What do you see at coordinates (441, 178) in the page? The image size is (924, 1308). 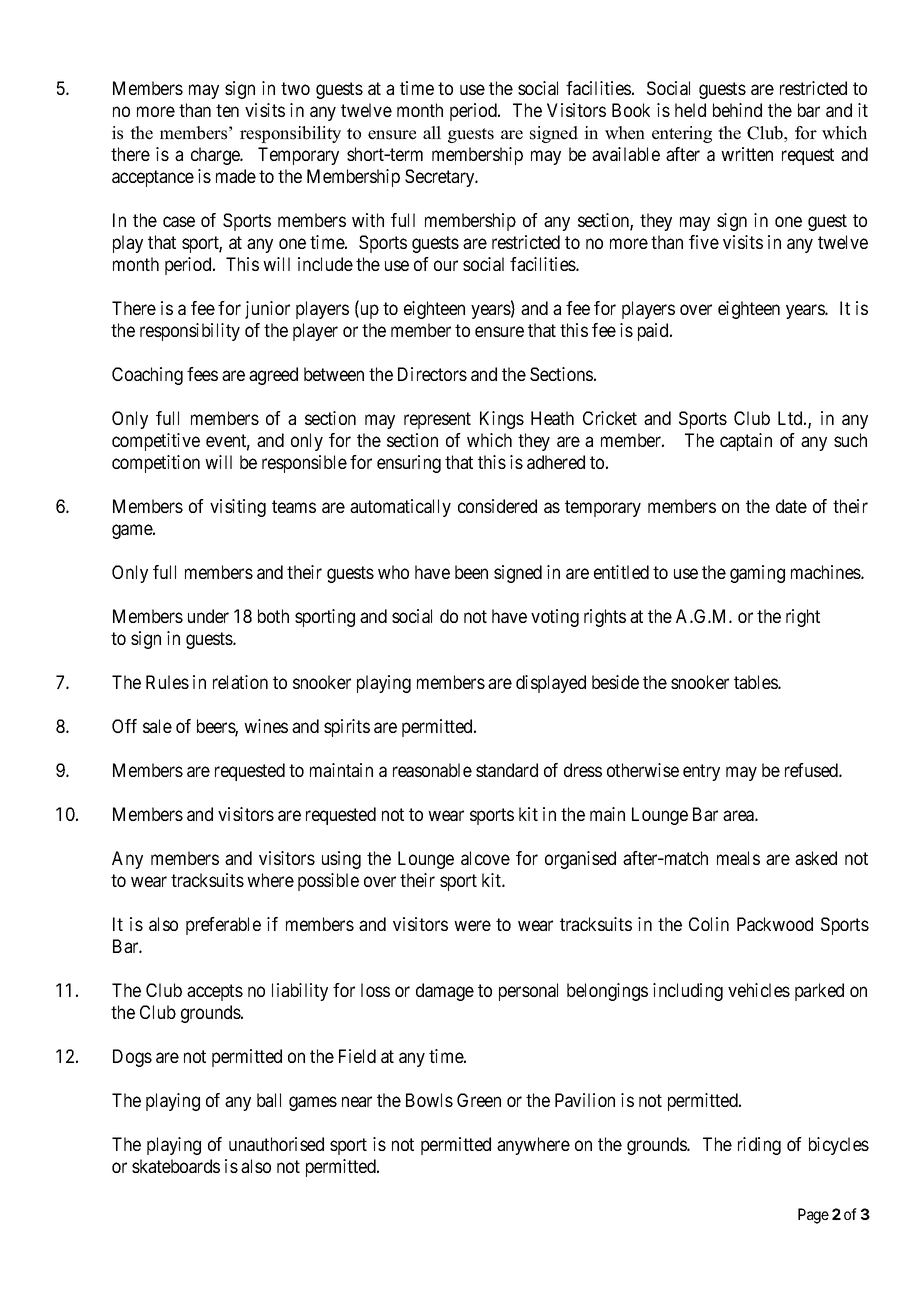 I see `Secretary` at bounding box center [441, 178].
